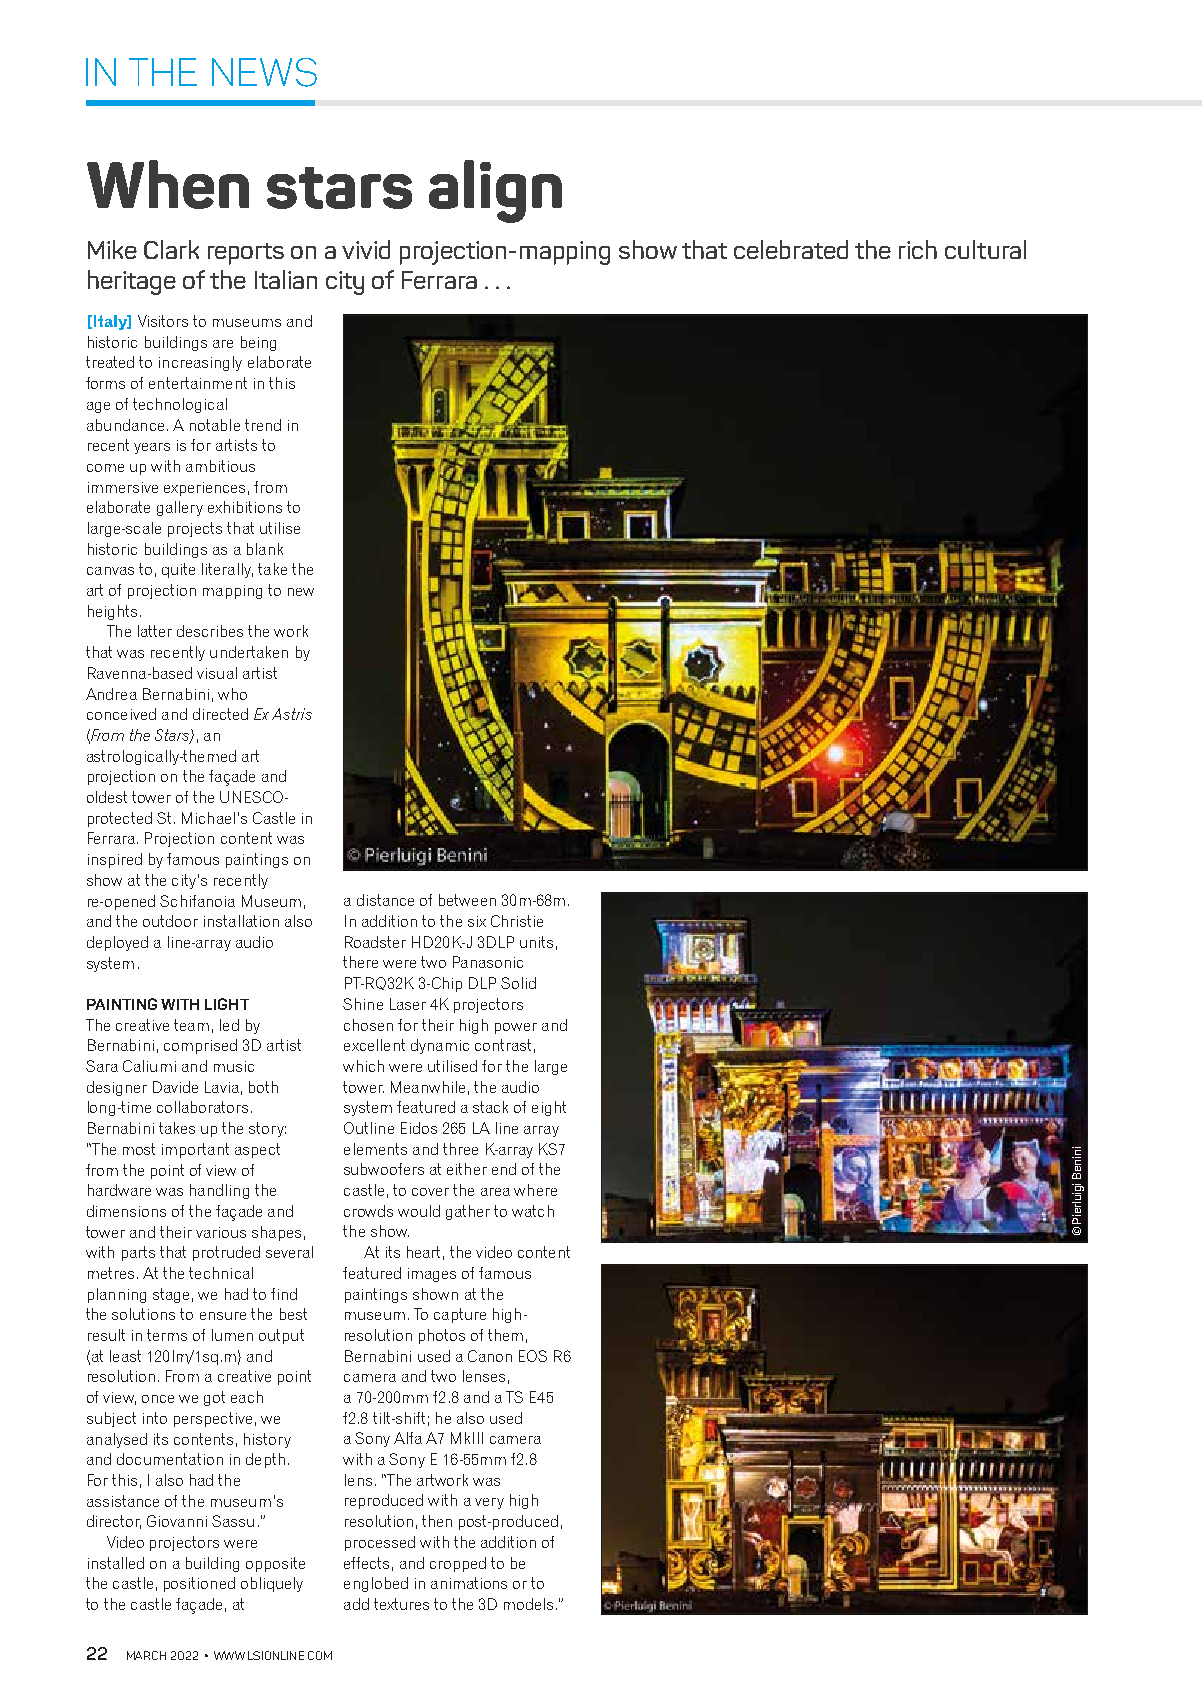 Image resolution: width=1202 pixels, height=1700 pixels. Describe the element at coordinates (264, 72) in the document. I see `NEWS` at that location.
